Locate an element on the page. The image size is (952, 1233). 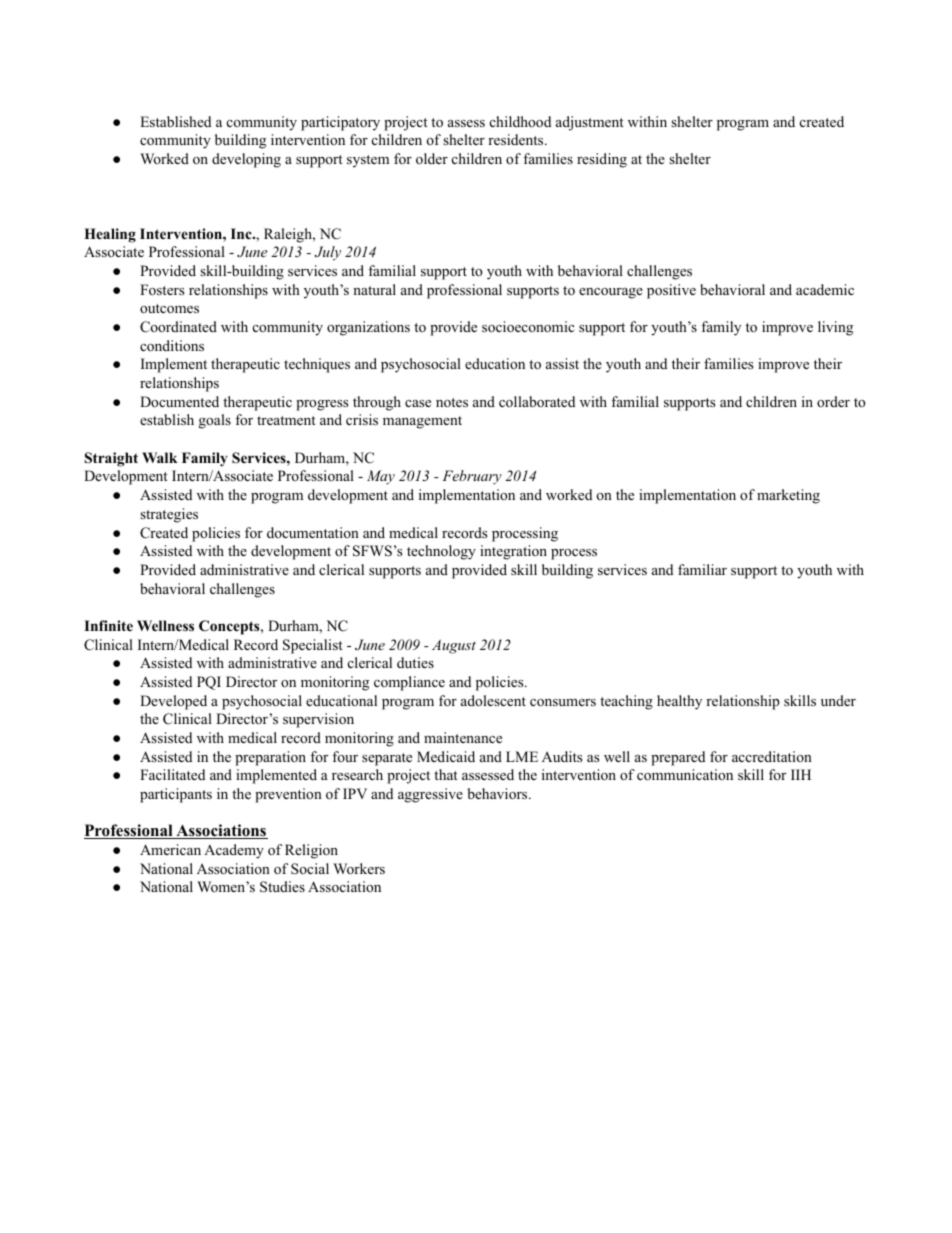
residing is located at coordinates (602, 160).
